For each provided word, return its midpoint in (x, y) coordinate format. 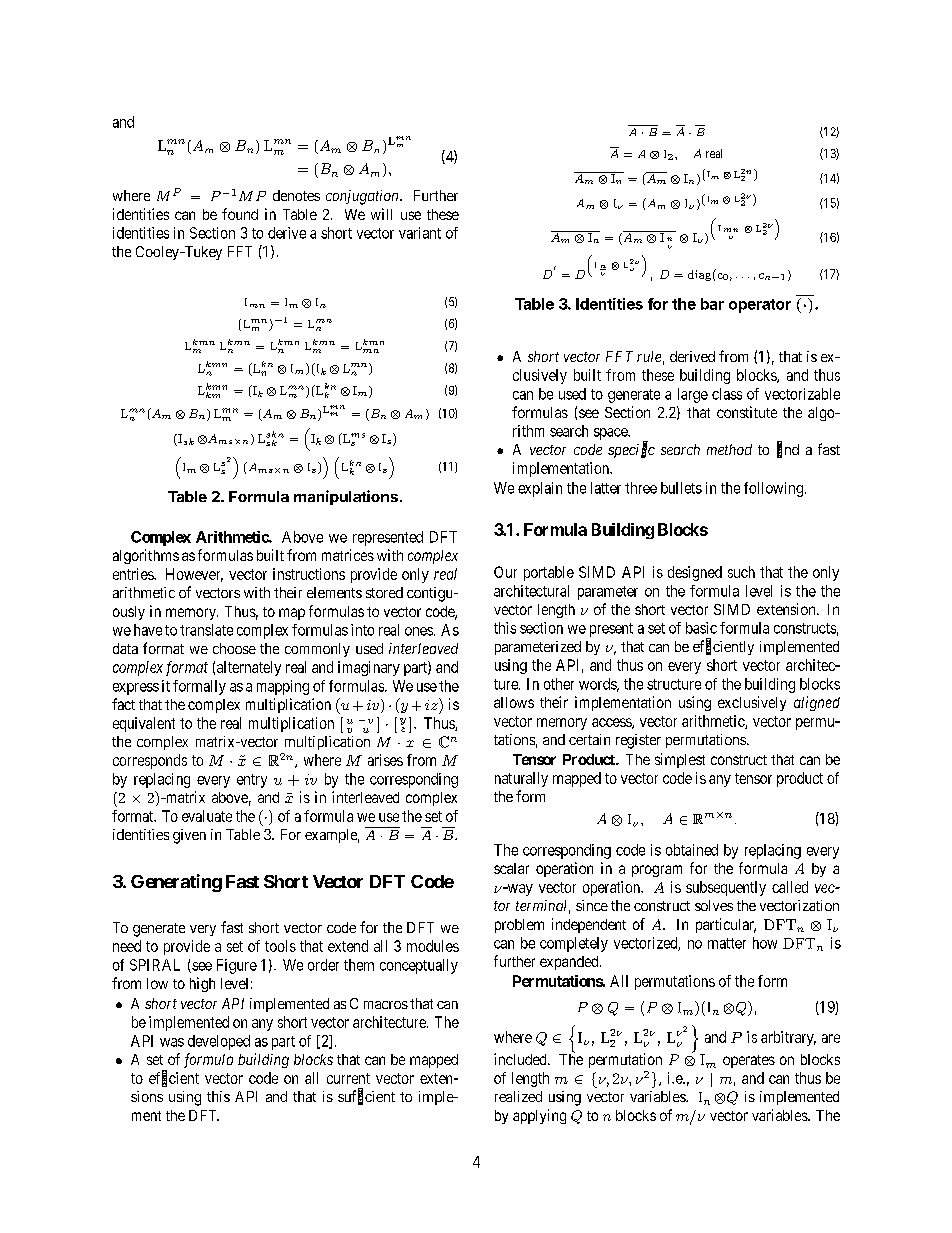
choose (234, 648)
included (521, 1059)
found (240, 214)
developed (219, 1042)
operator (760, 306)
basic (701, 628)
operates (749, 1061)
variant (420, 233)
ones (419, 631)
